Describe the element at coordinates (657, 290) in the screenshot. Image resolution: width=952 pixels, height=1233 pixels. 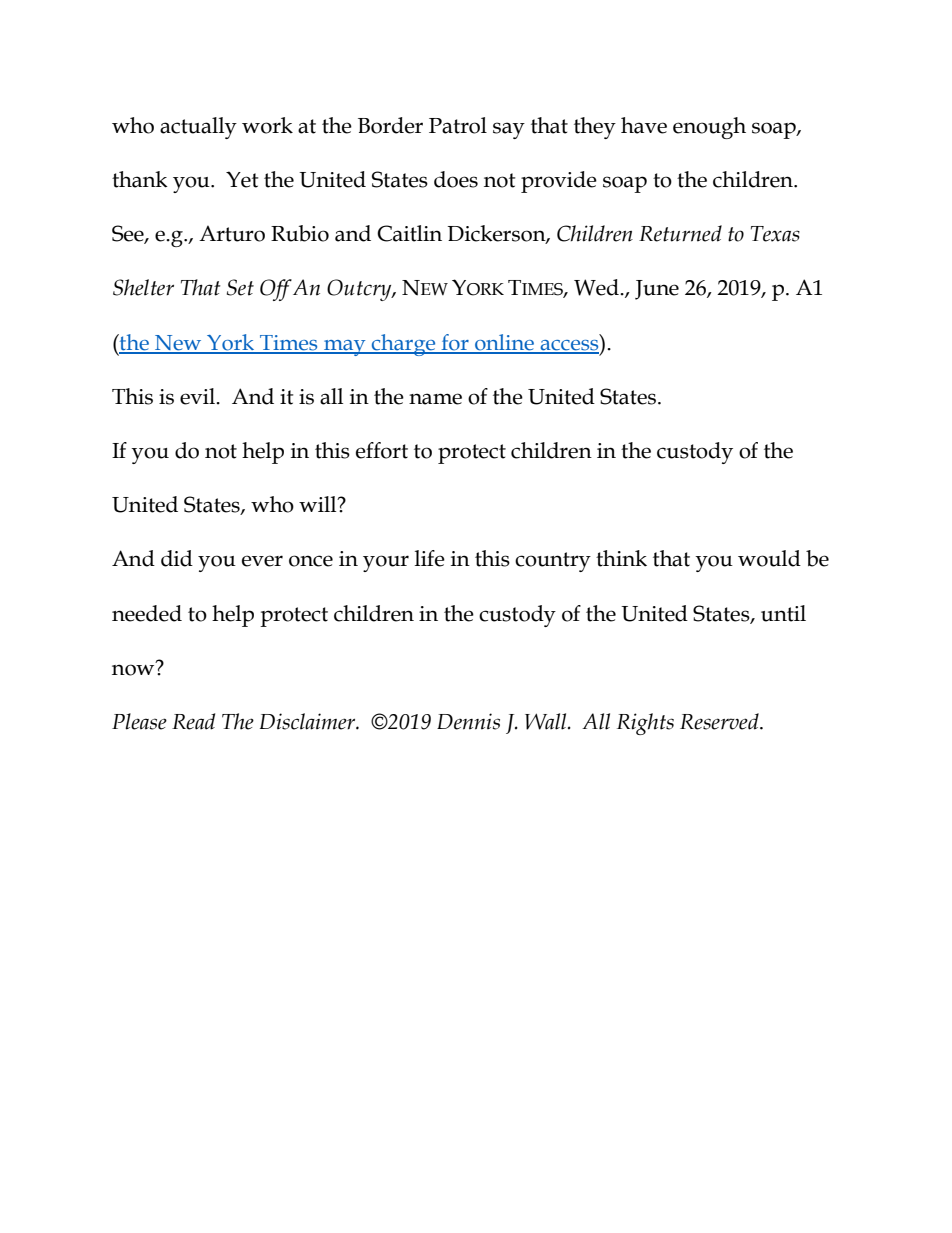
I see `June` at that location.
